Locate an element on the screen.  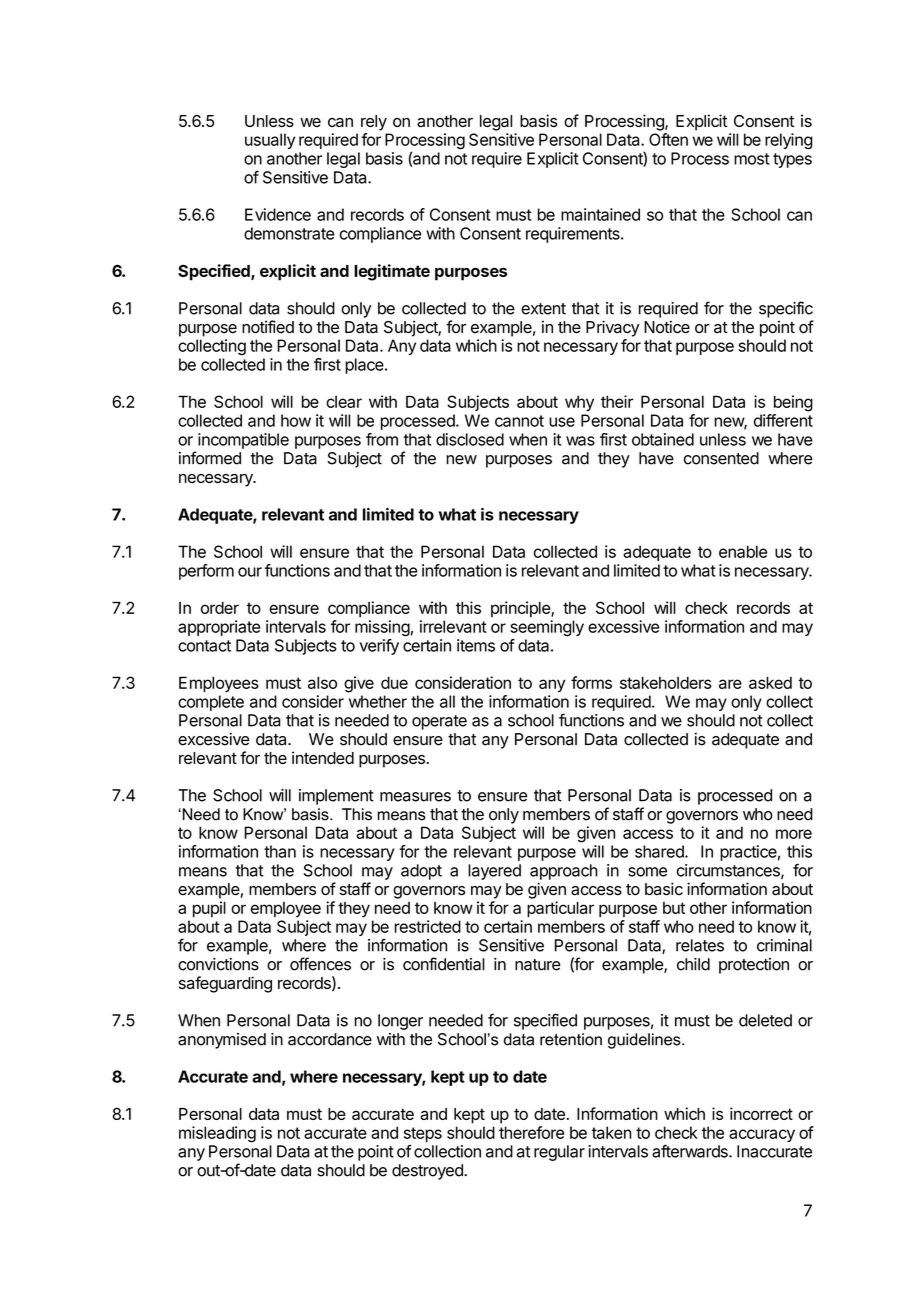
most is located at coordinates (752, 159).
